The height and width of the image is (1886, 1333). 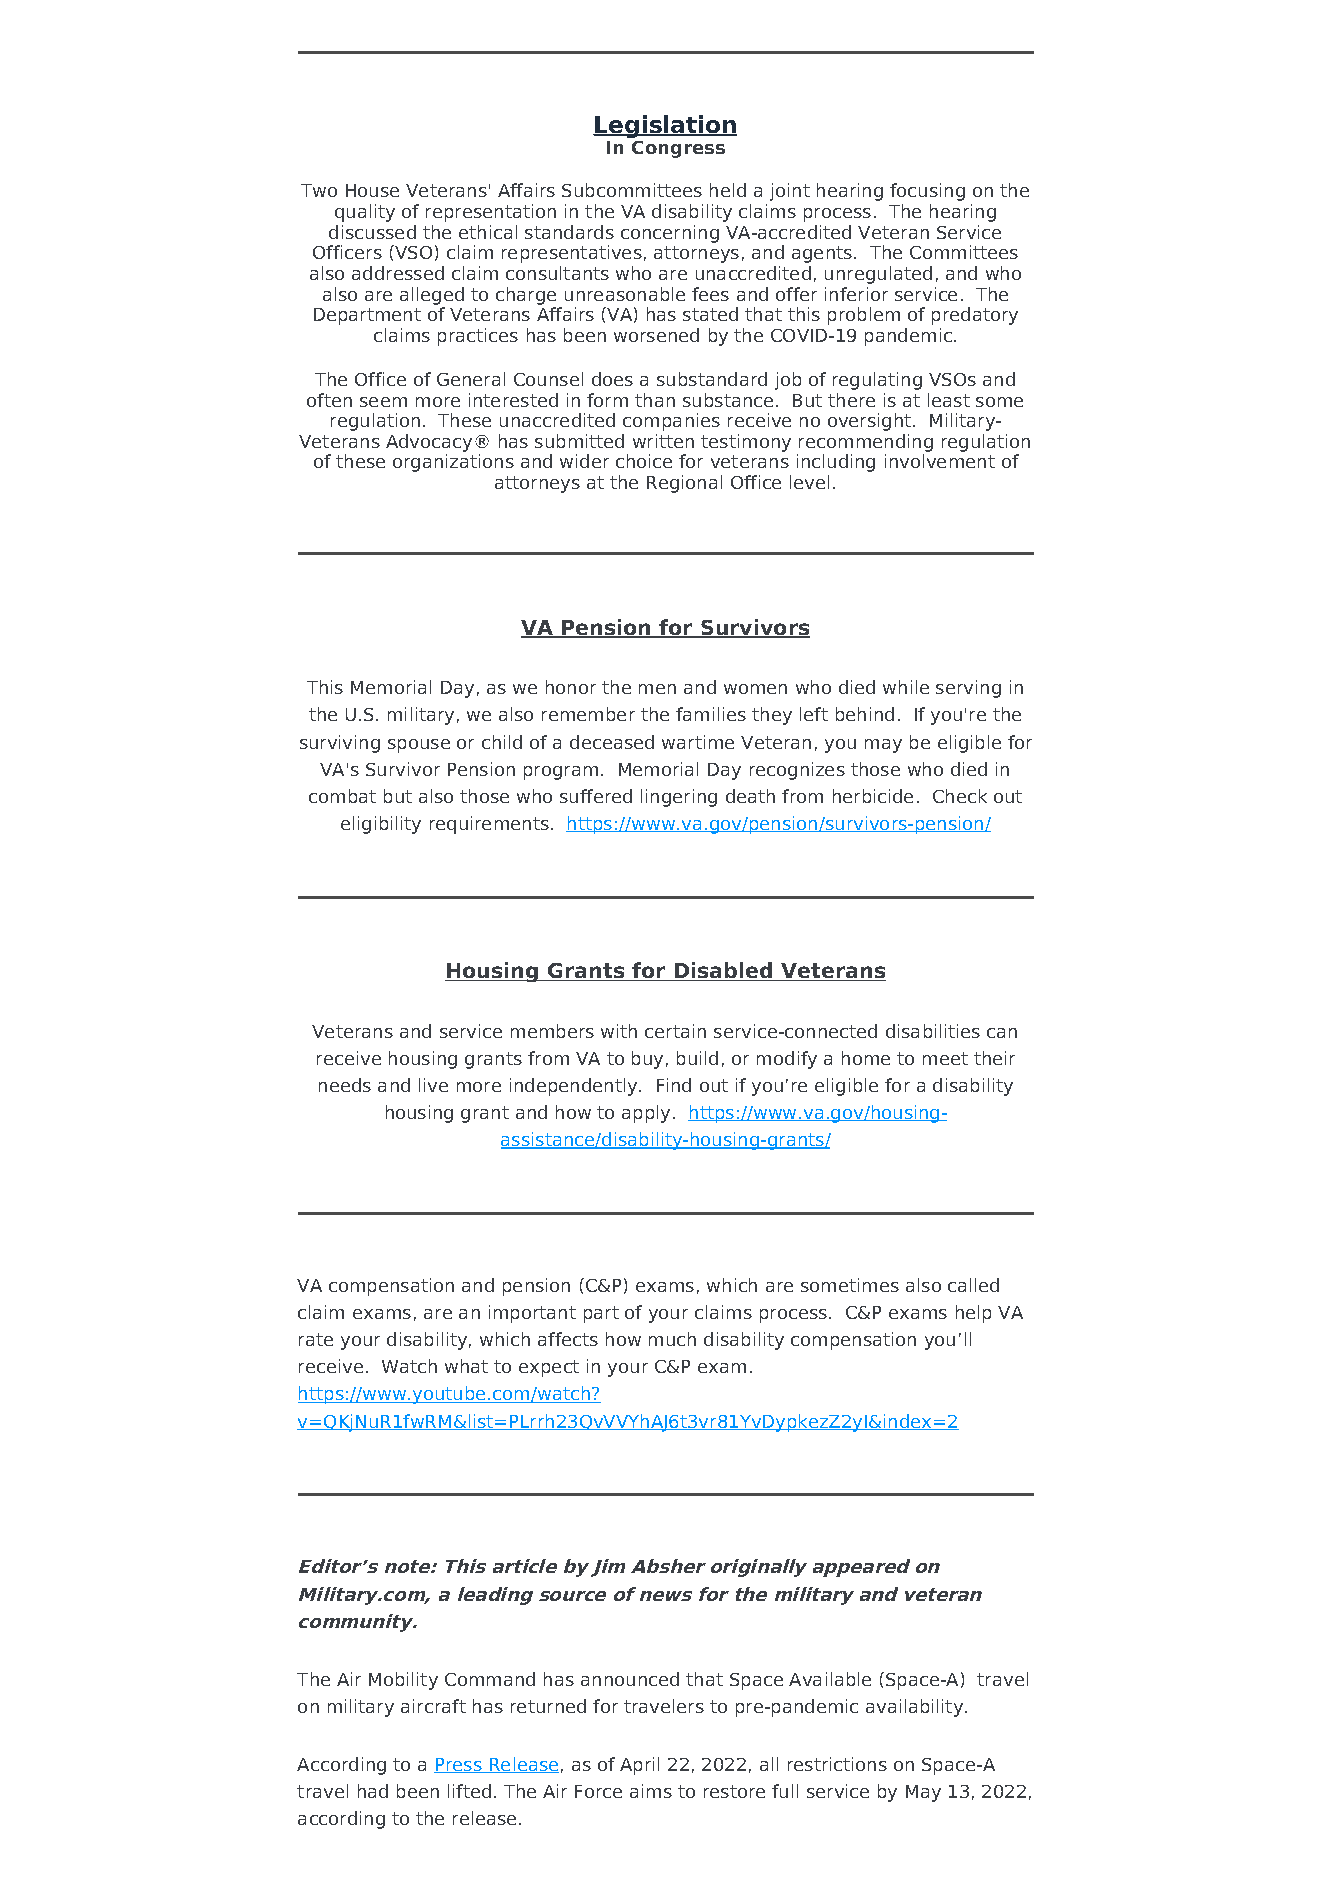 What do you see at coordinates (973, 1314) in the image?
I see `help` at bounding box center [973, 1314].
